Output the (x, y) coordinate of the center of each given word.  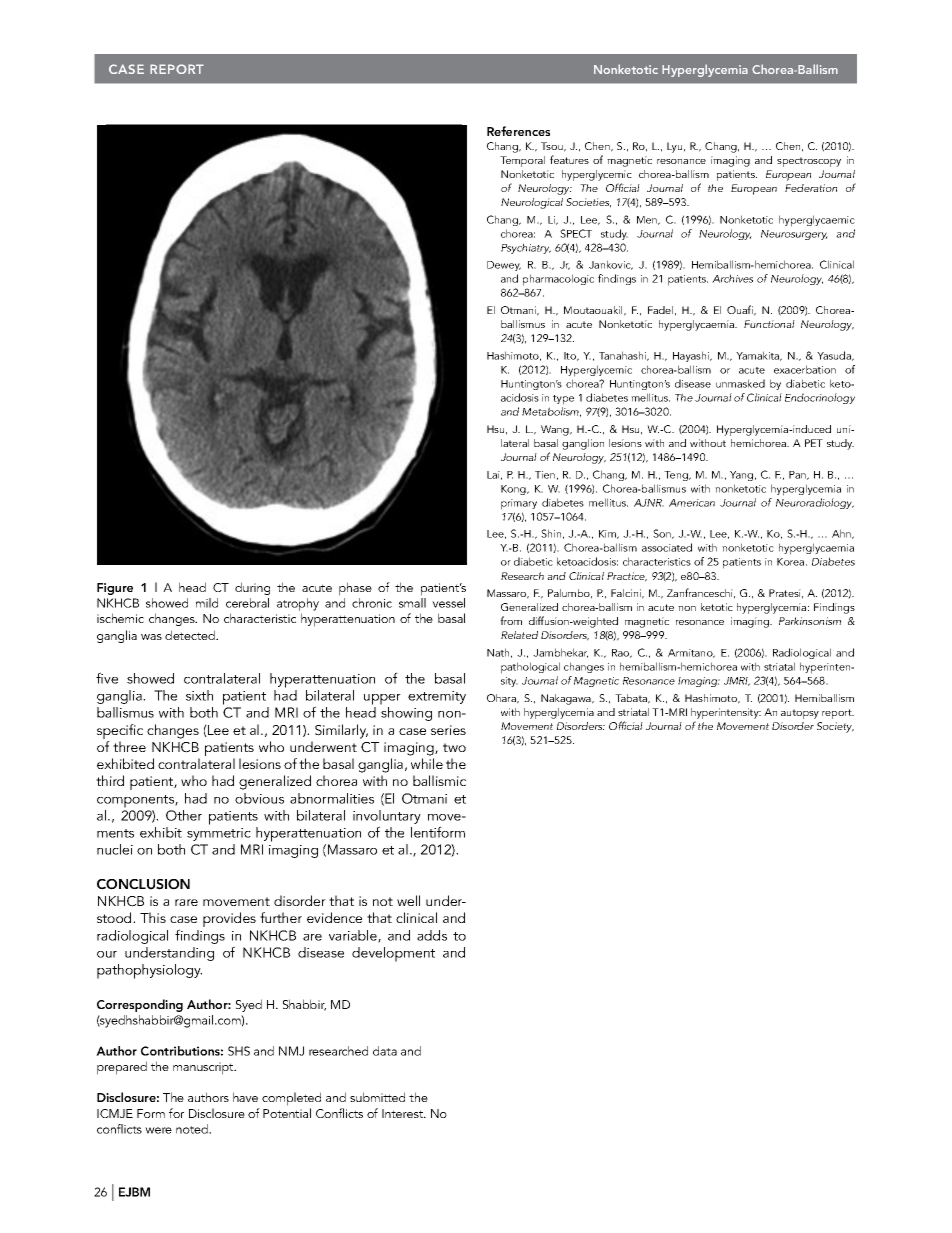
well (408, 900)
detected (191, 635)
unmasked (740, 383)
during (252, 588)
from (511, 620)
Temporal (522, 161)
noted (193, 1129)
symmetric (219, 834)
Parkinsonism (810, 621)
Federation (811, 188)
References (518, 131)
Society (835, 727)
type (563, 400)
